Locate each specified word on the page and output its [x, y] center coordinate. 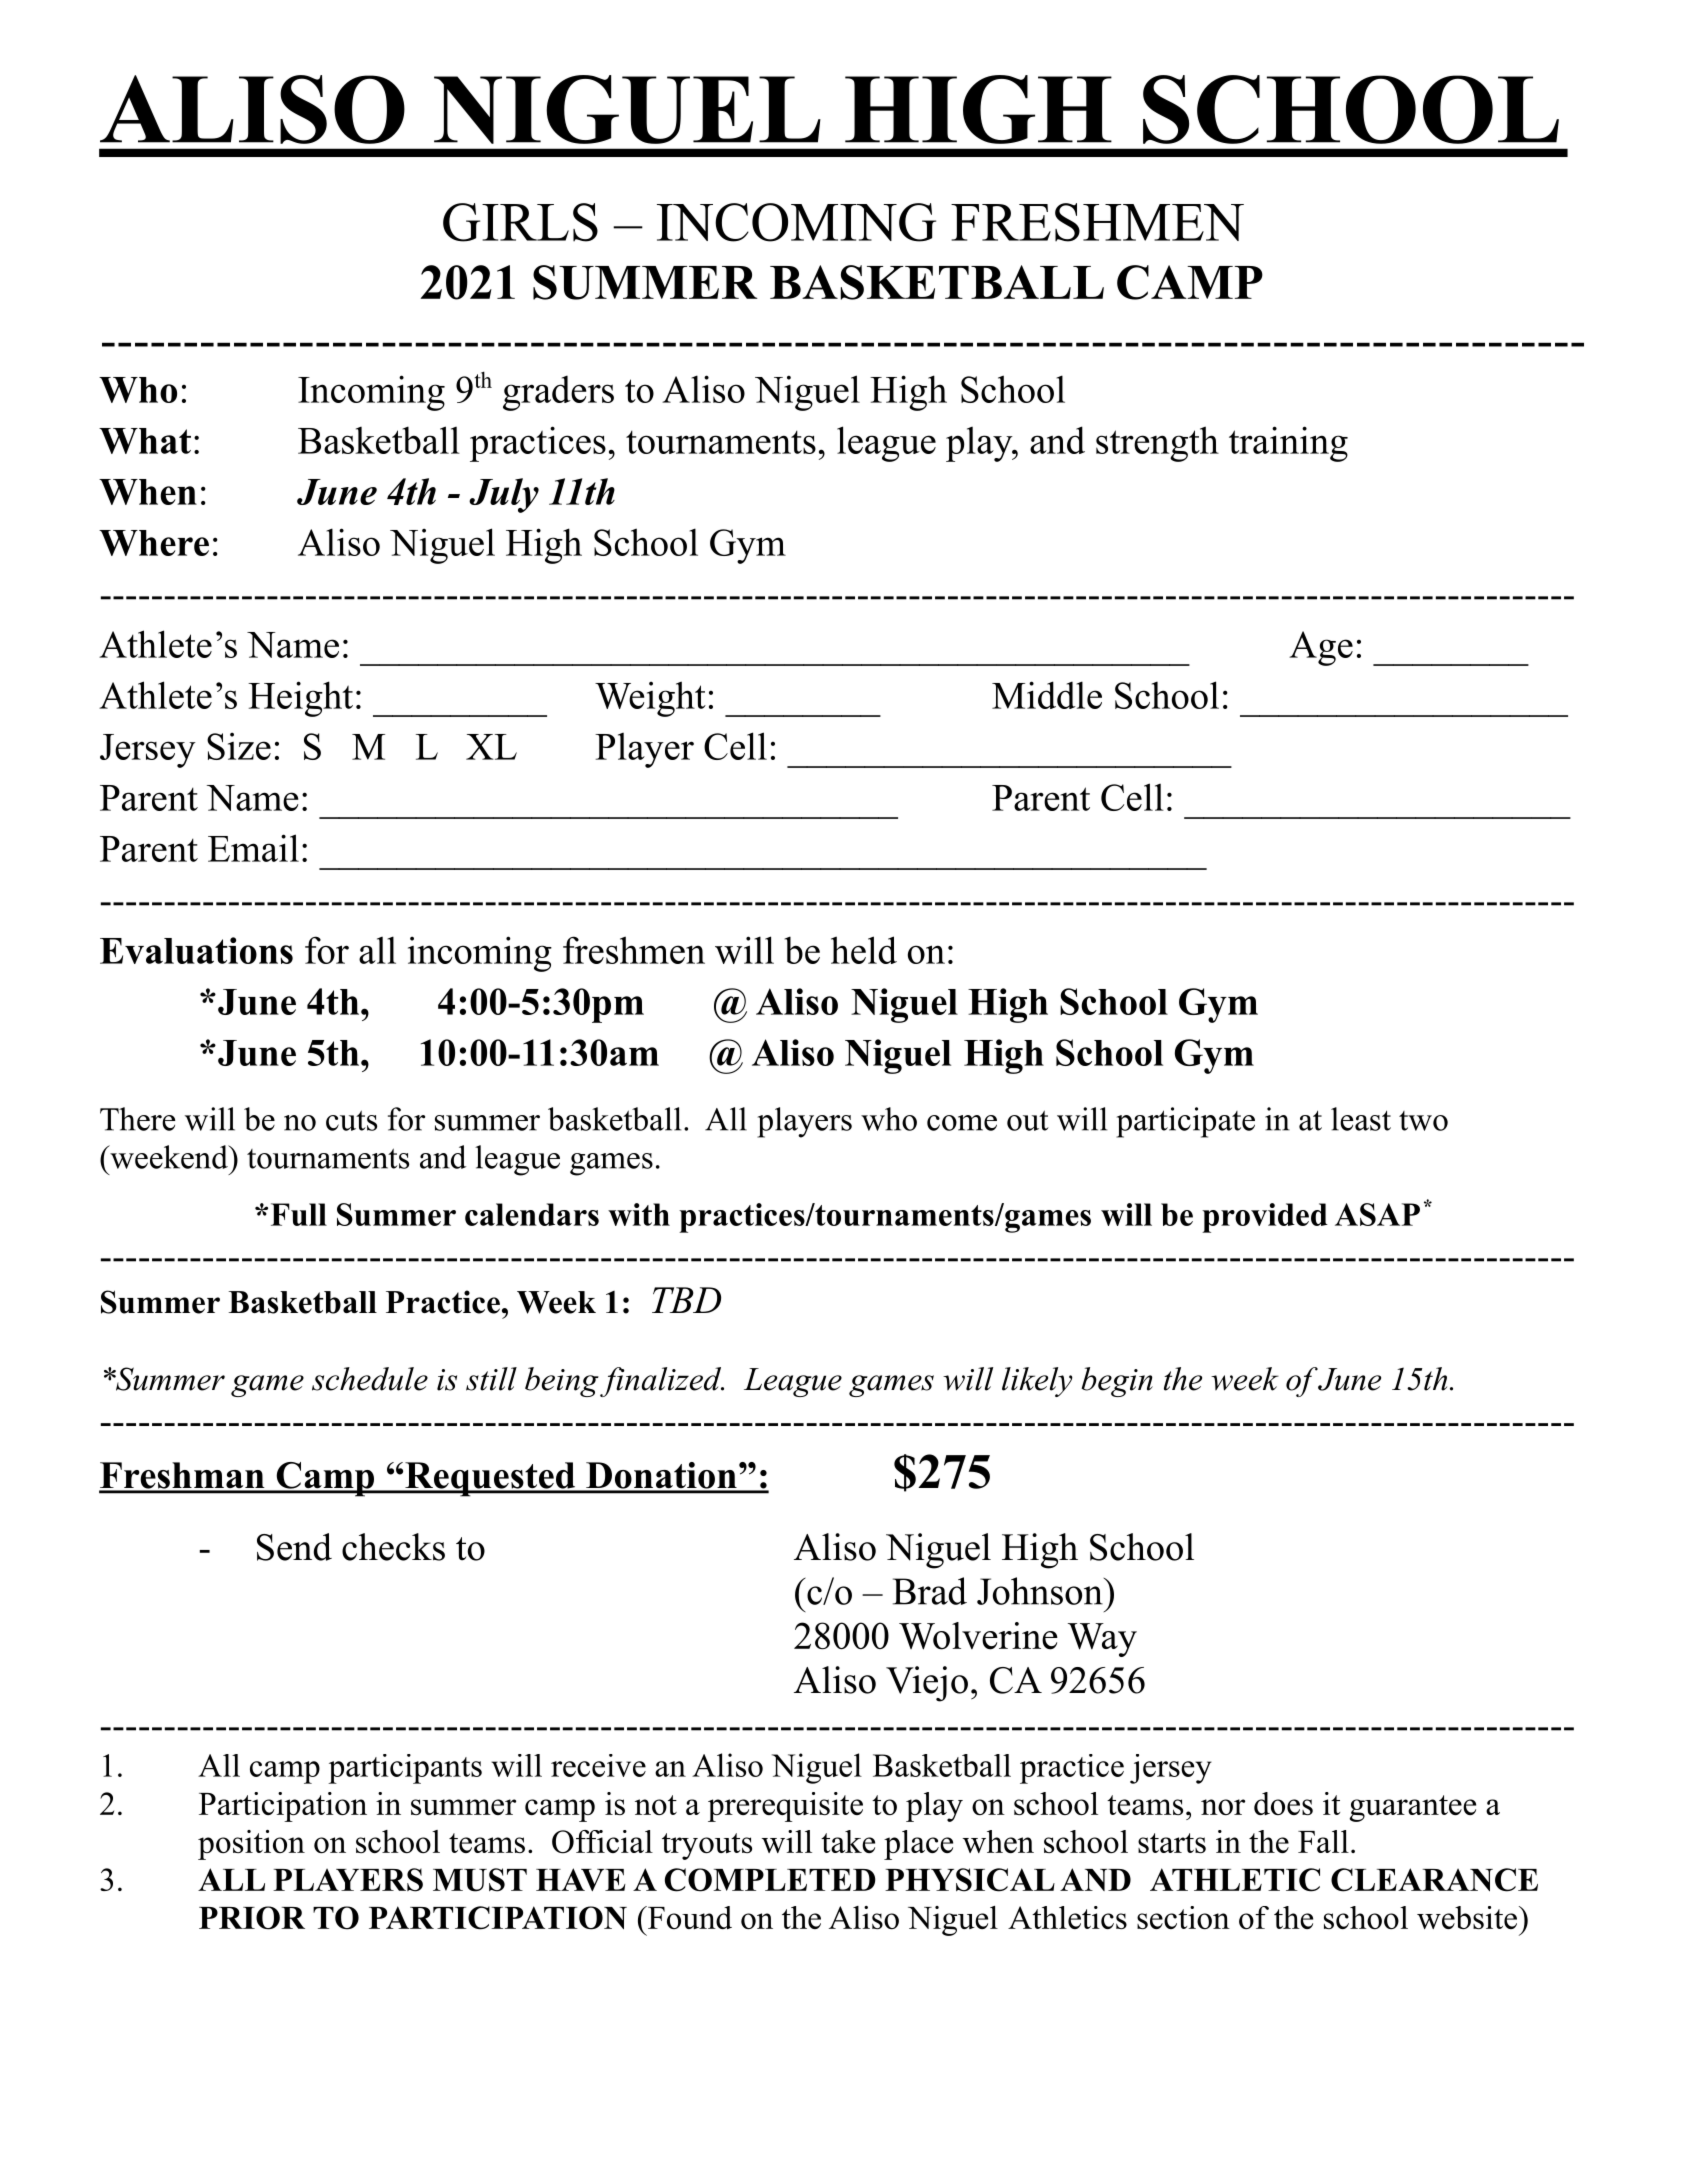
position [251, 1845]
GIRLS [520, 222]
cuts [351, 1120]
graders [558, 393]
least [1361, 1119]
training [1288, 444]
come [962, 1123]
